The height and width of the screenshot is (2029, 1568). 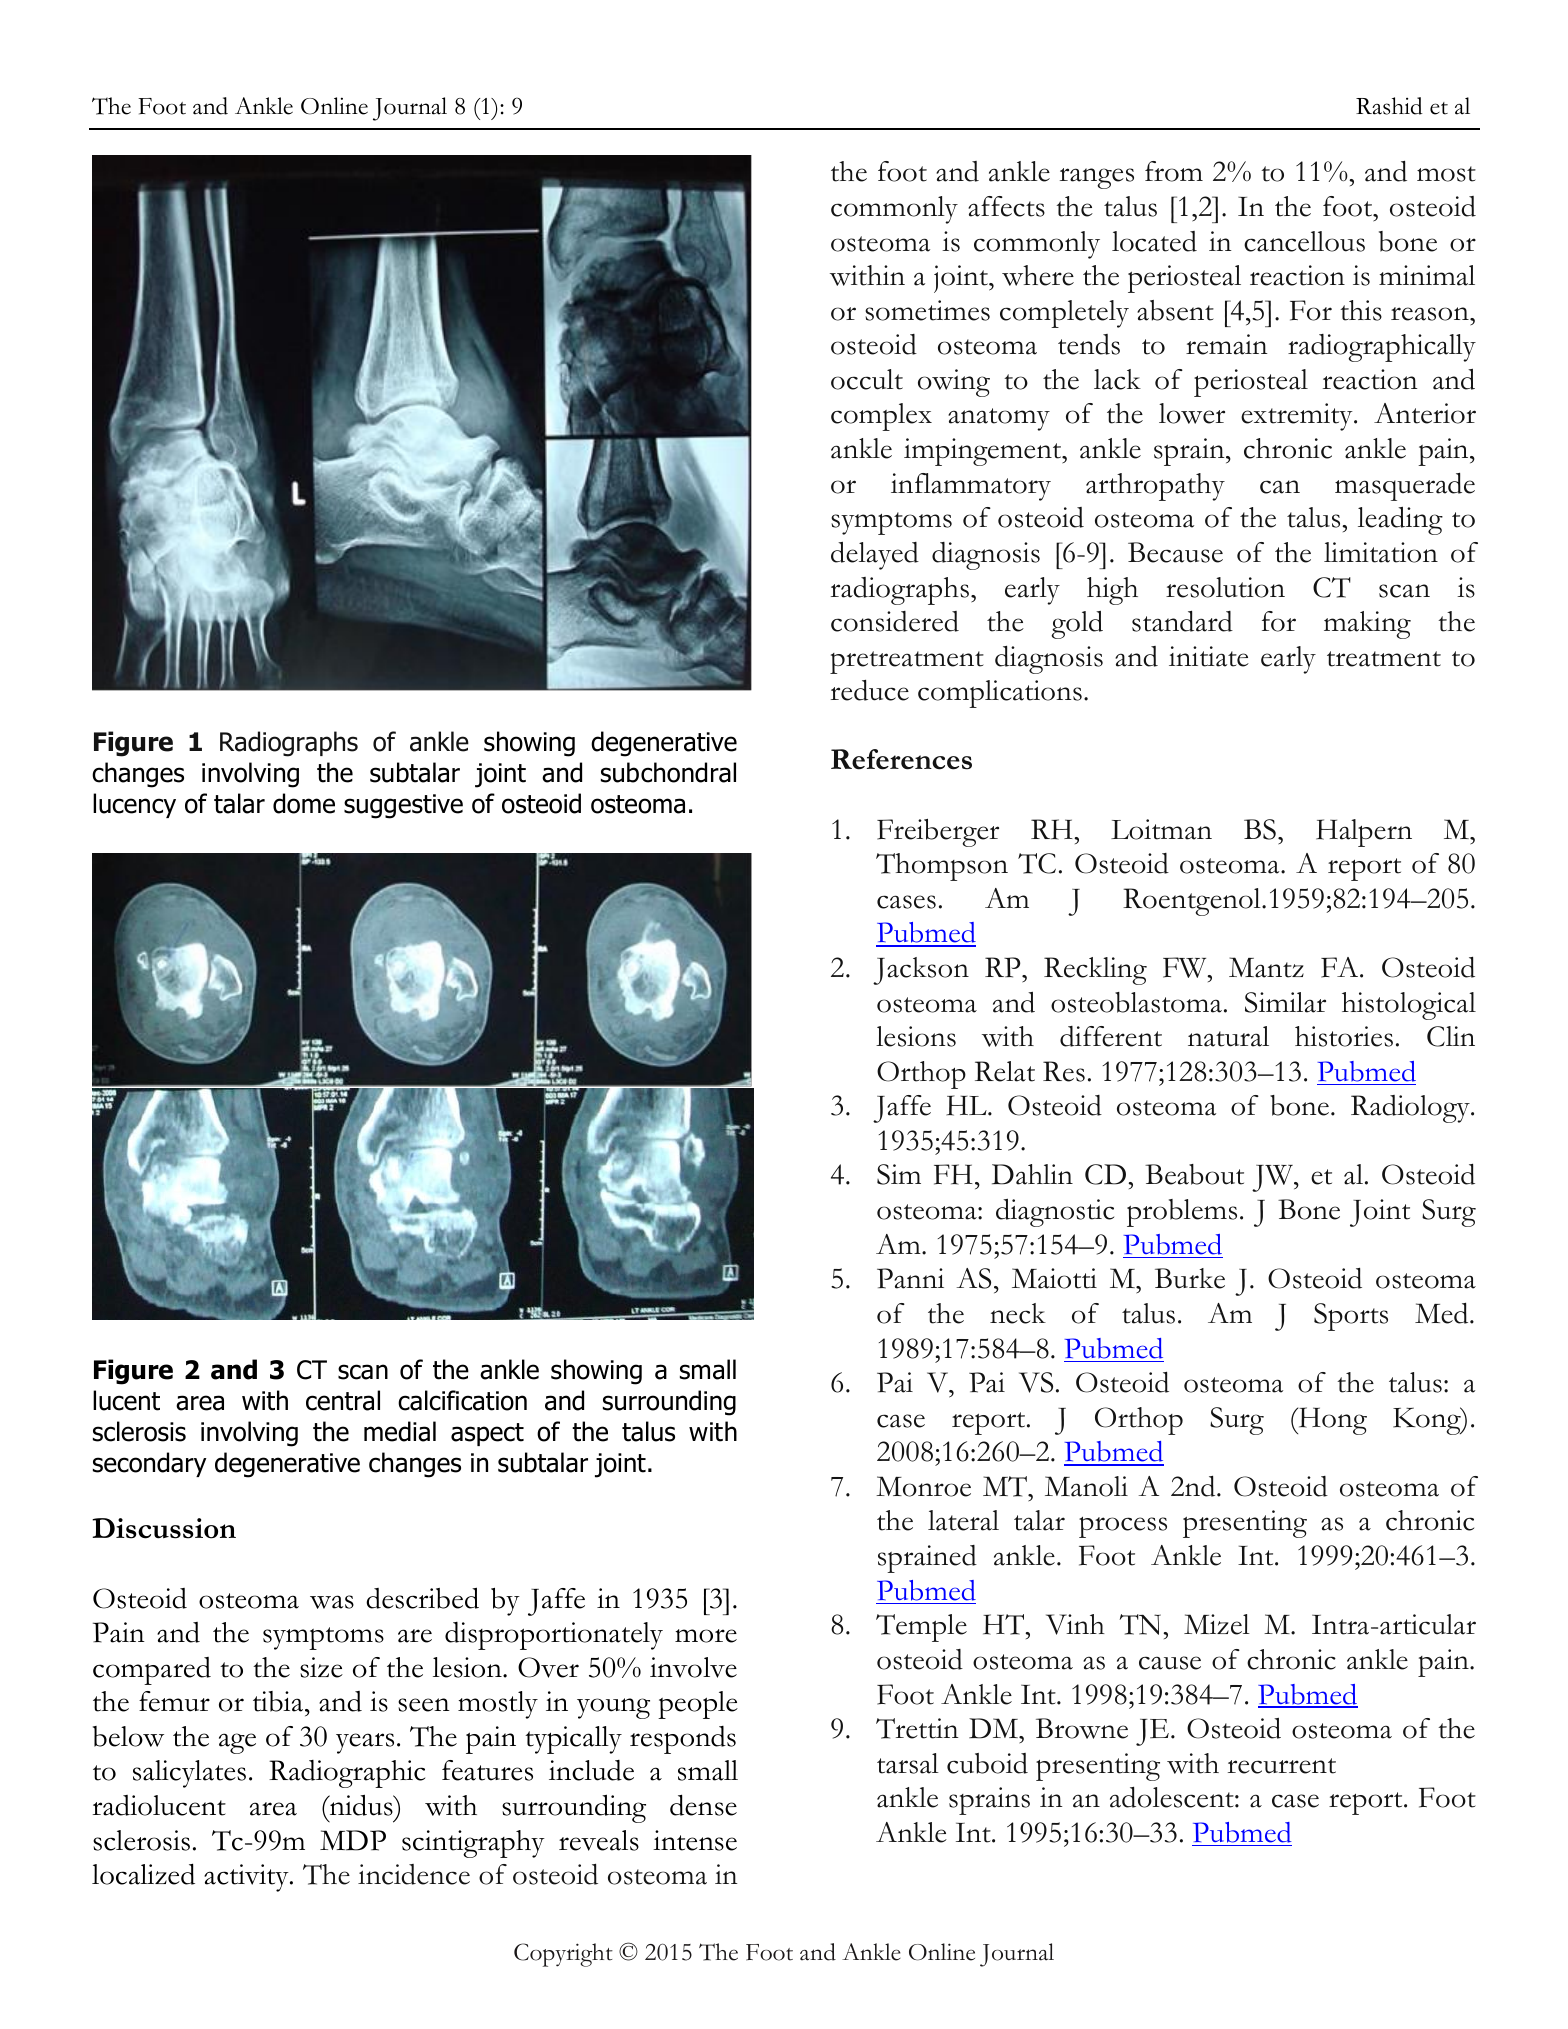 I want to click on suggestive, so click(x=403, y=806).
